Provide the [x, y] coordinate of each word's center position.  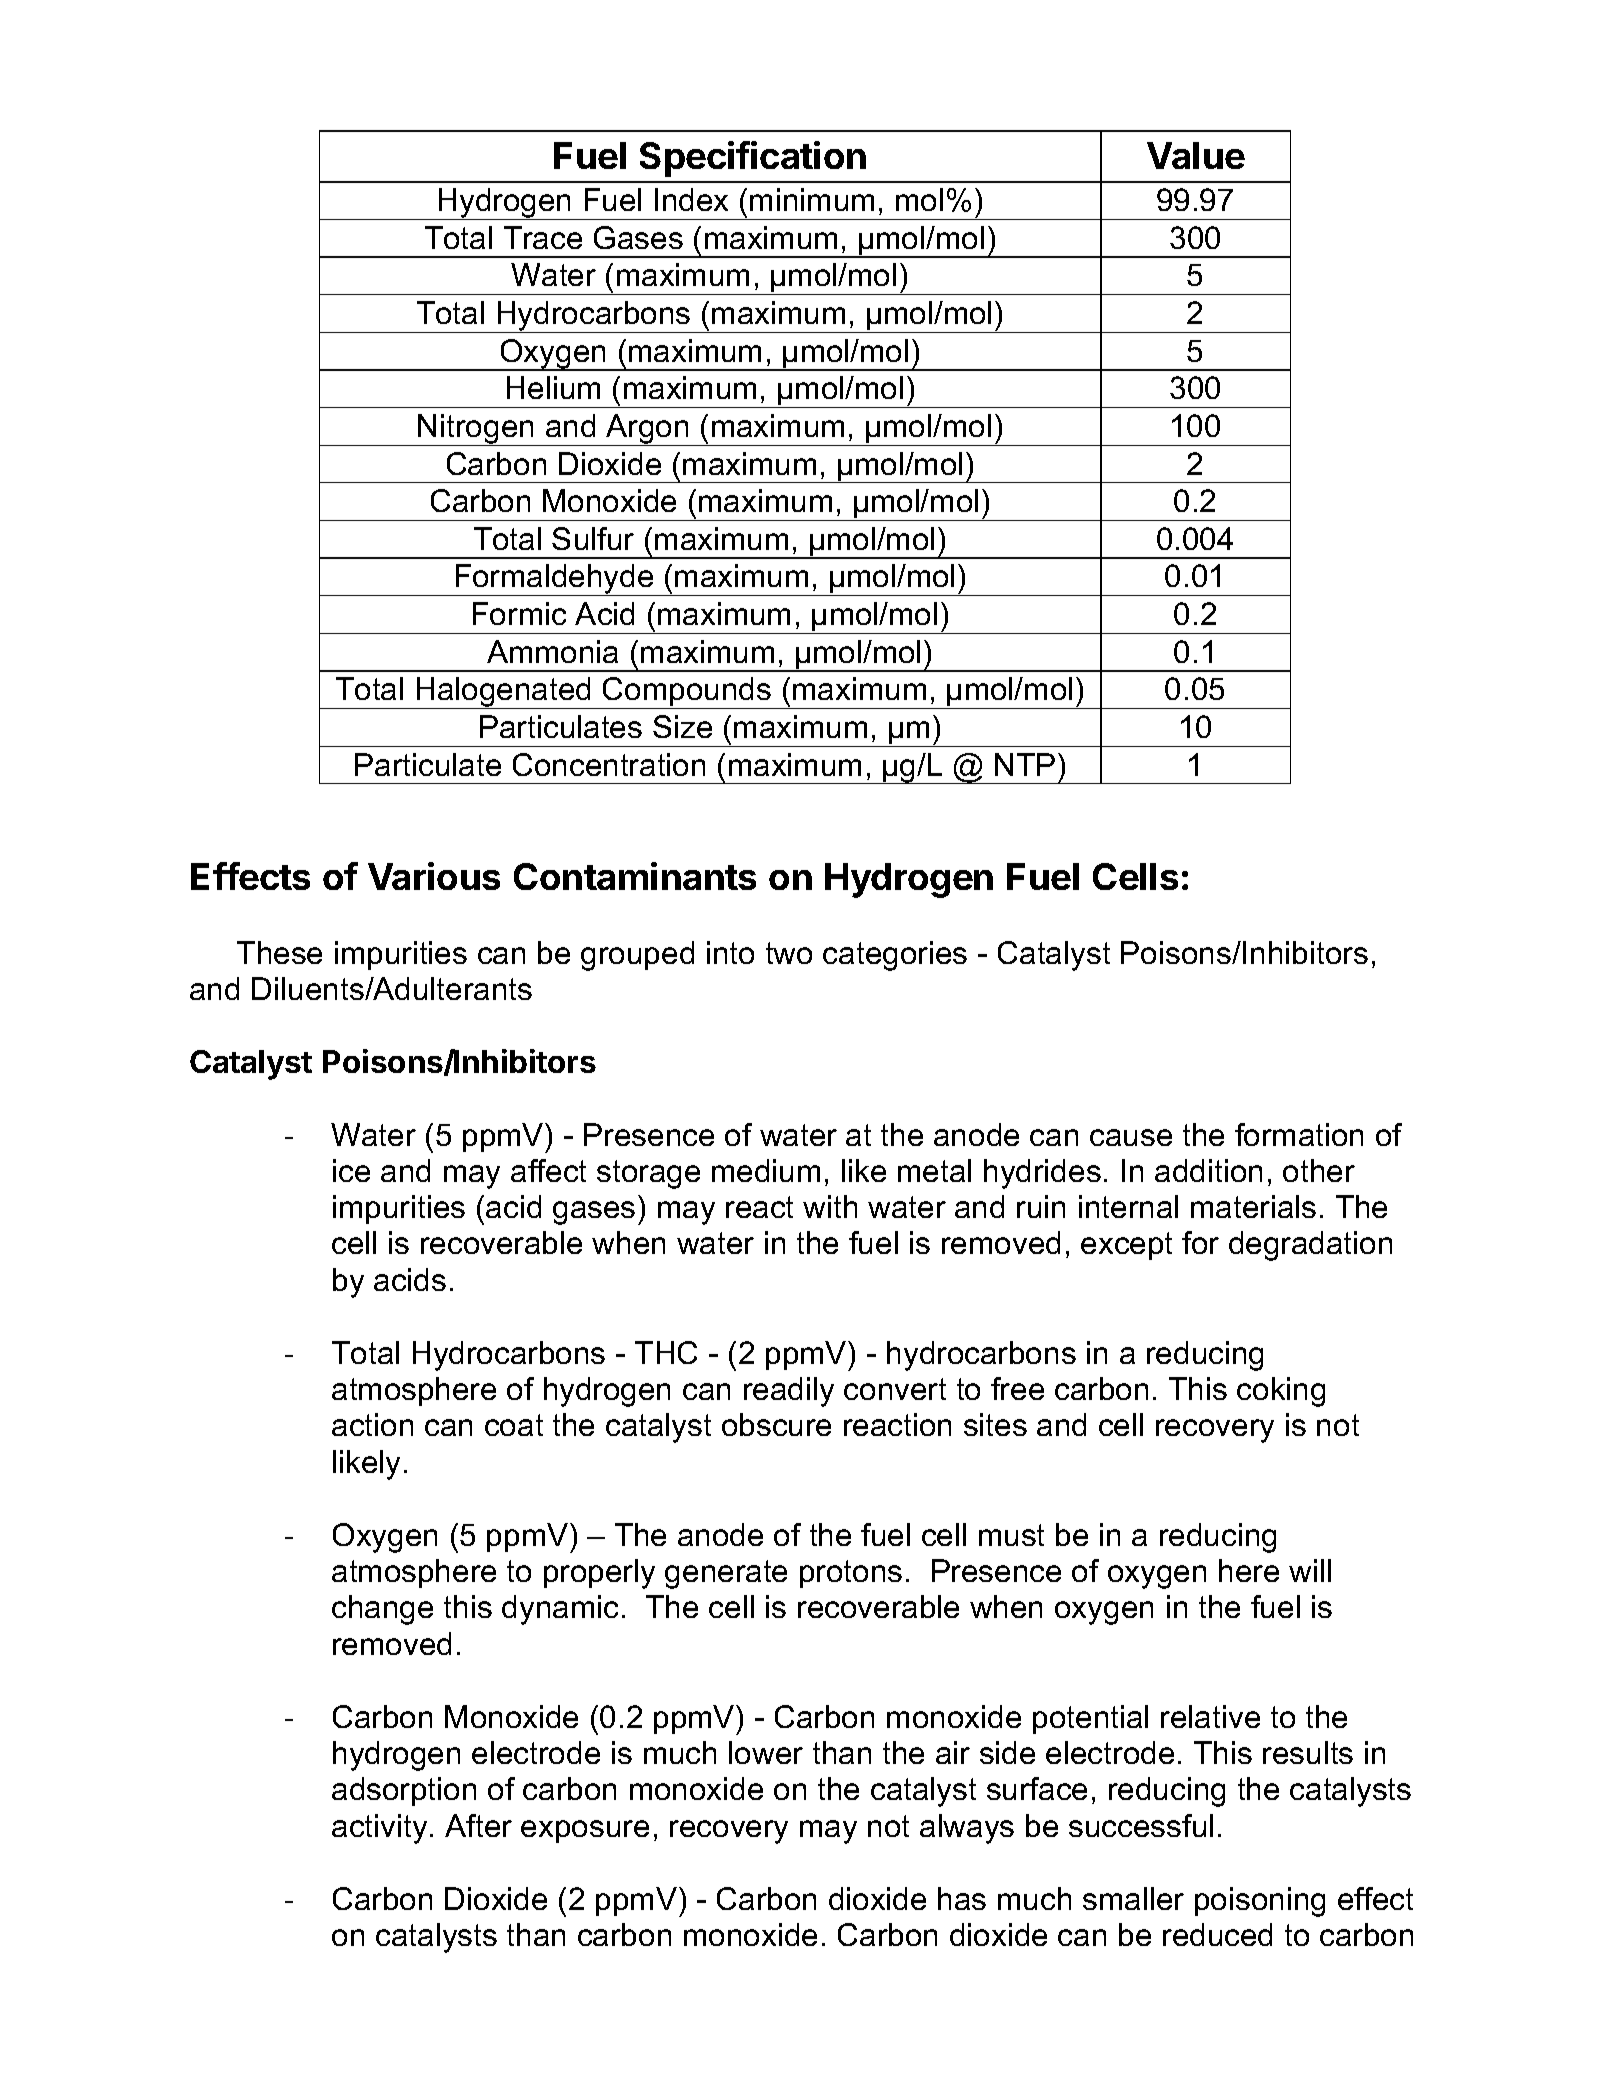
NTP [1025, 764]
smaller [1133, 1898]
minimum [812, 199]
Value [1196, 155]
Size [682, 726]
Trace [543, 237]
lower [766, 1752]
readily [789, 1392]
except [1126, 1246]
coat [514, 1425]
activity [379, 1829]
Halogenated [503, 693]
